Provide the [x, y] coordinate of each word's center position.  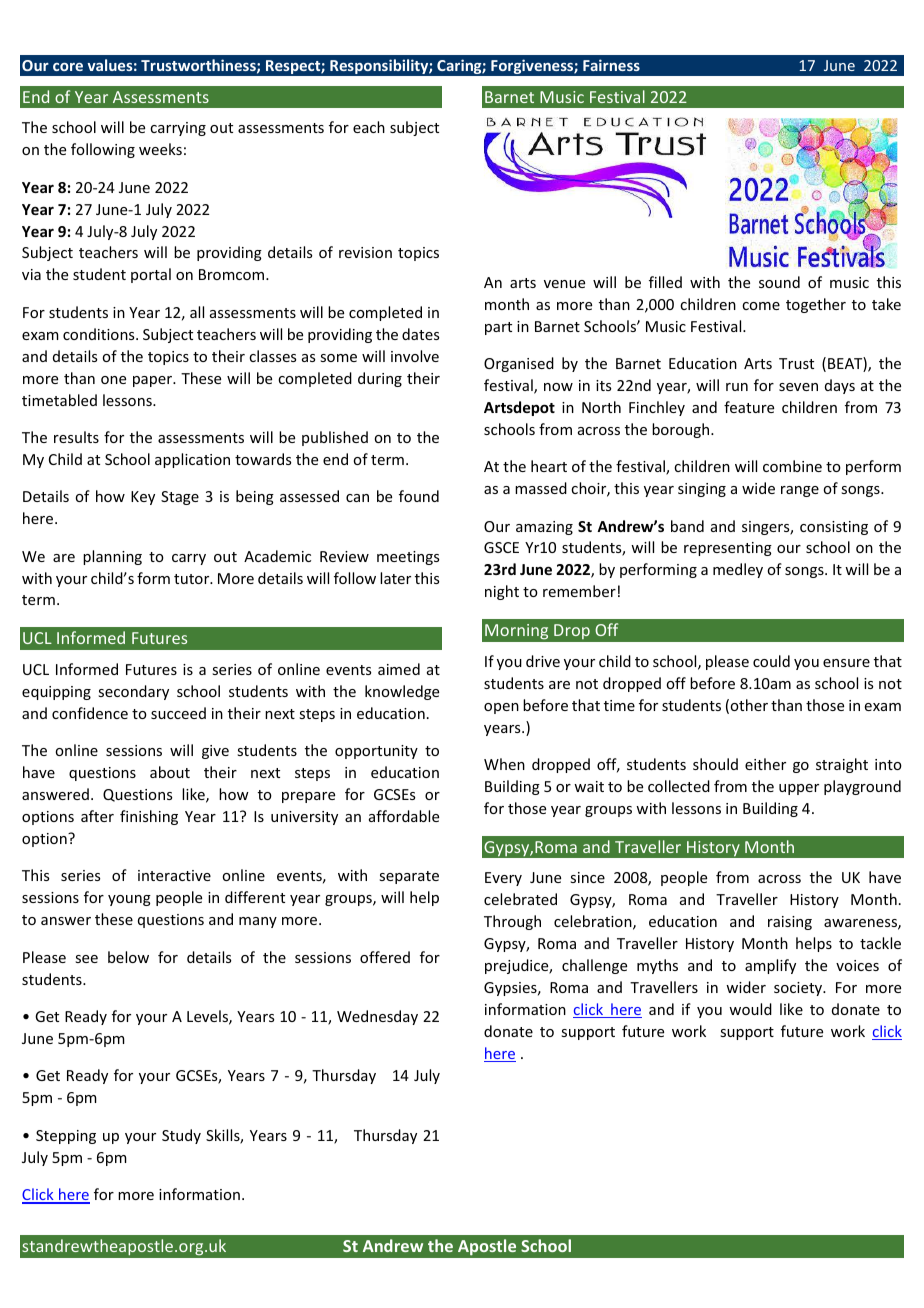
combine [792, 466]
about [170, 772]
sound [779, 282]
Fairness [611, 65]
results [76, 437]
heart [549, 466]
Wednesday [377, 1017]
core [68, 67]
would [750, 1009]
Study [181, 1136]
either [765, 764]
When [504, 764]
